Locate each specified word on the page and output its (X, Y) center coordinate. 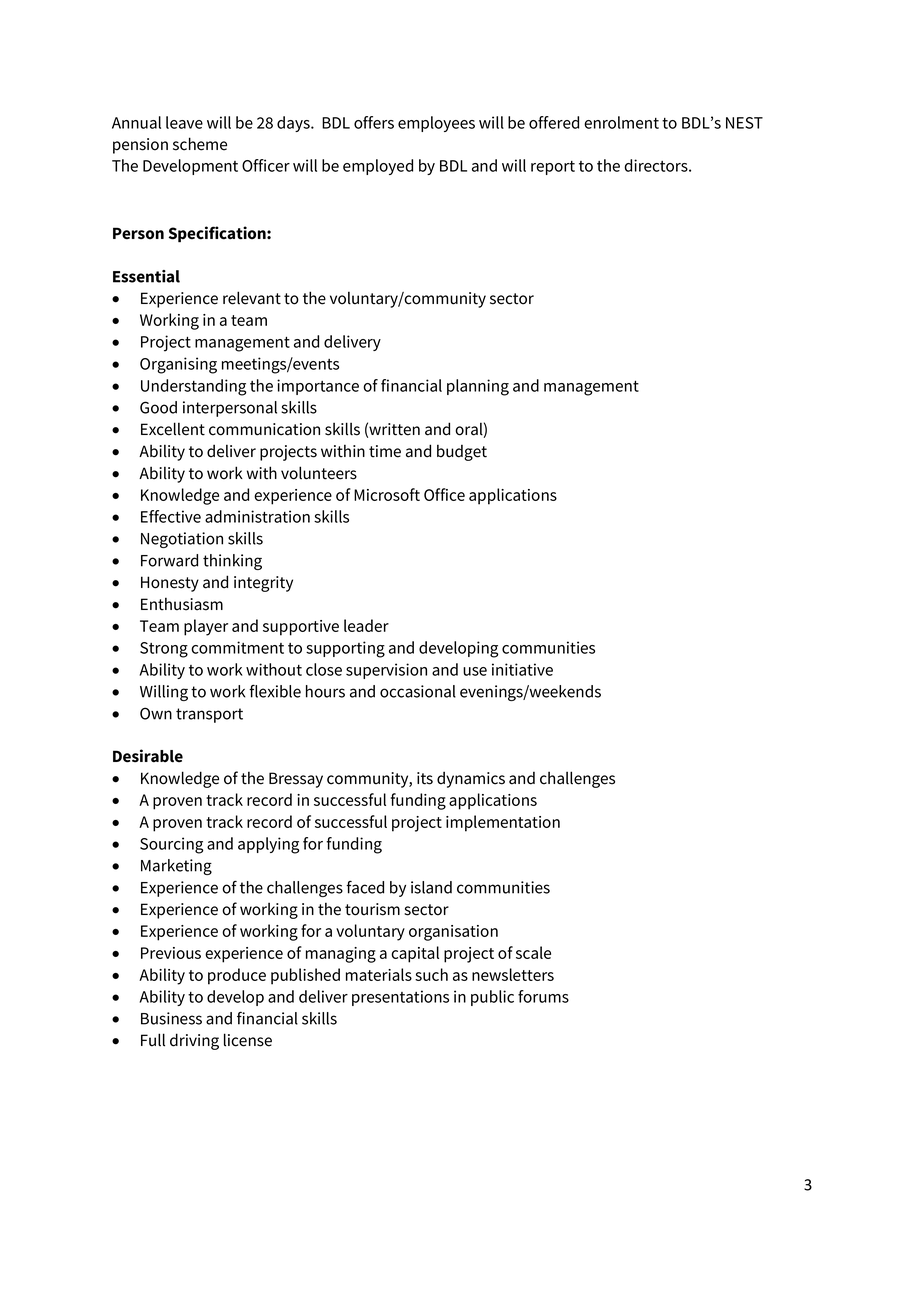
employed (378, 167)
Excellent (173, 429)
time (385, 451)
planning (478, 387)
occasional (418, 691)
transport (209, 715)
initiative (522, 669)
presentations (400, 998)
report (553, 168)
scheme (200, 144)
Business (171, 1018)
